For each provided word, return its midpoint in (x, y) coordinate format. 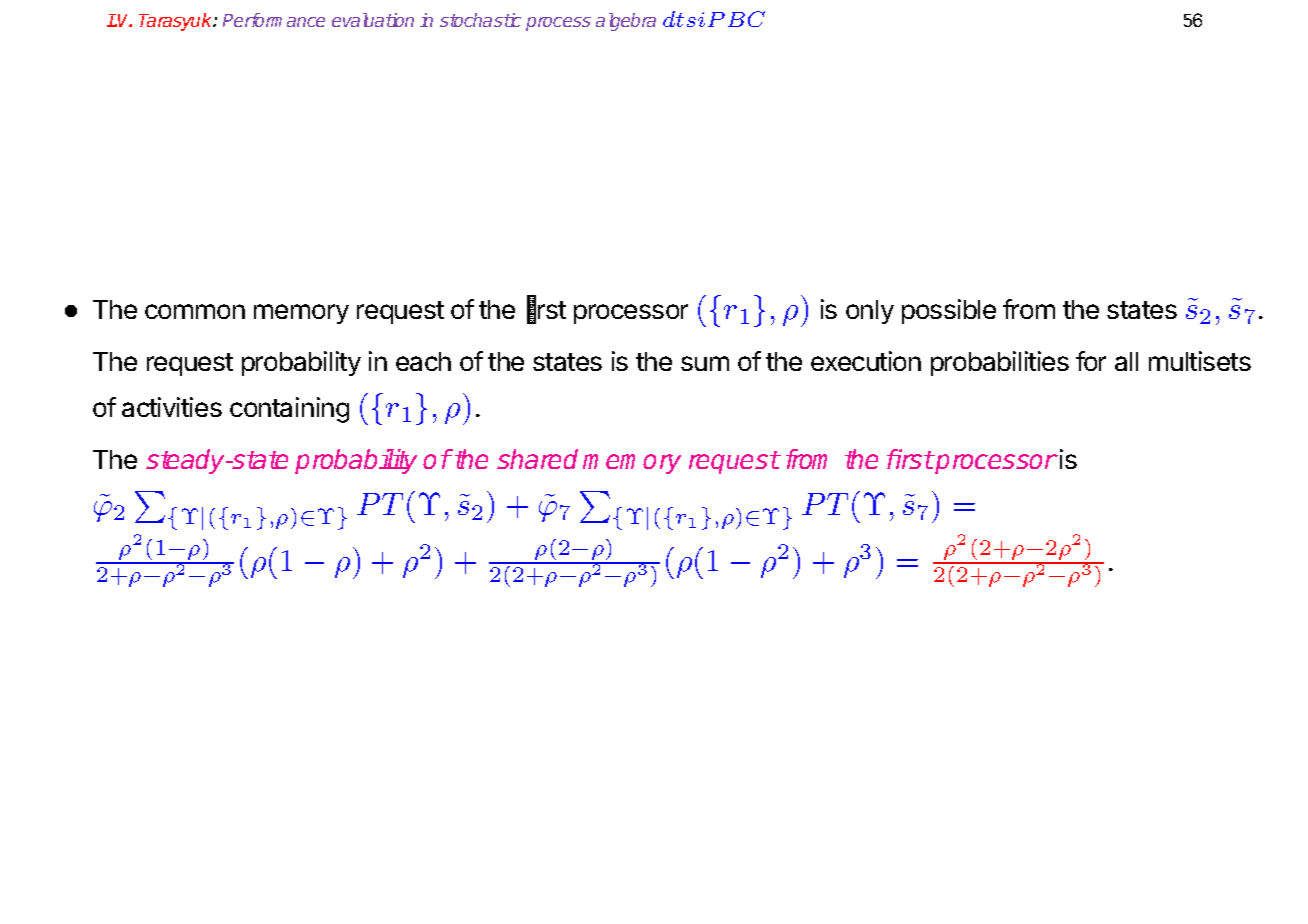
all (1126, 361)
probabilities (1000, 363)
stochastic (480, 20)
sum (705, 363)
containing (289, 410)
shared (537, 459)
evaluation (373, 20)
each (423, 361)
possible (949, 311)
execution (866, 361)
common (195, 311)
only (870, 312)
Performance (274, 20)
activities (172, 407)
